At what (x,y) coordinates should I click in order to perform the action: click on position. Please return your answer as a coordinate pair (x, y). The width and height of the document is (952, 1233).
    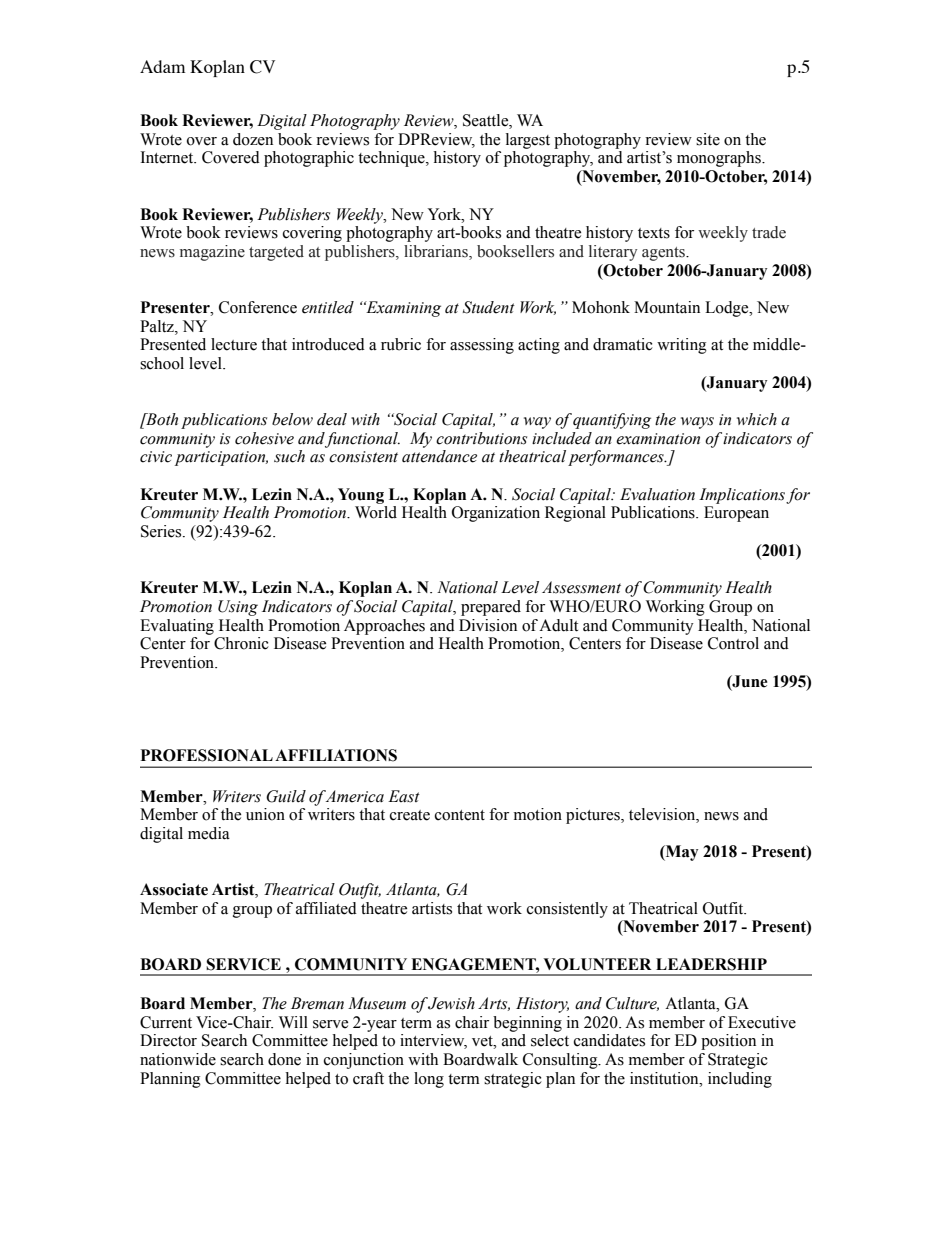
    Looking at the image, I should click on (728, 1042).
